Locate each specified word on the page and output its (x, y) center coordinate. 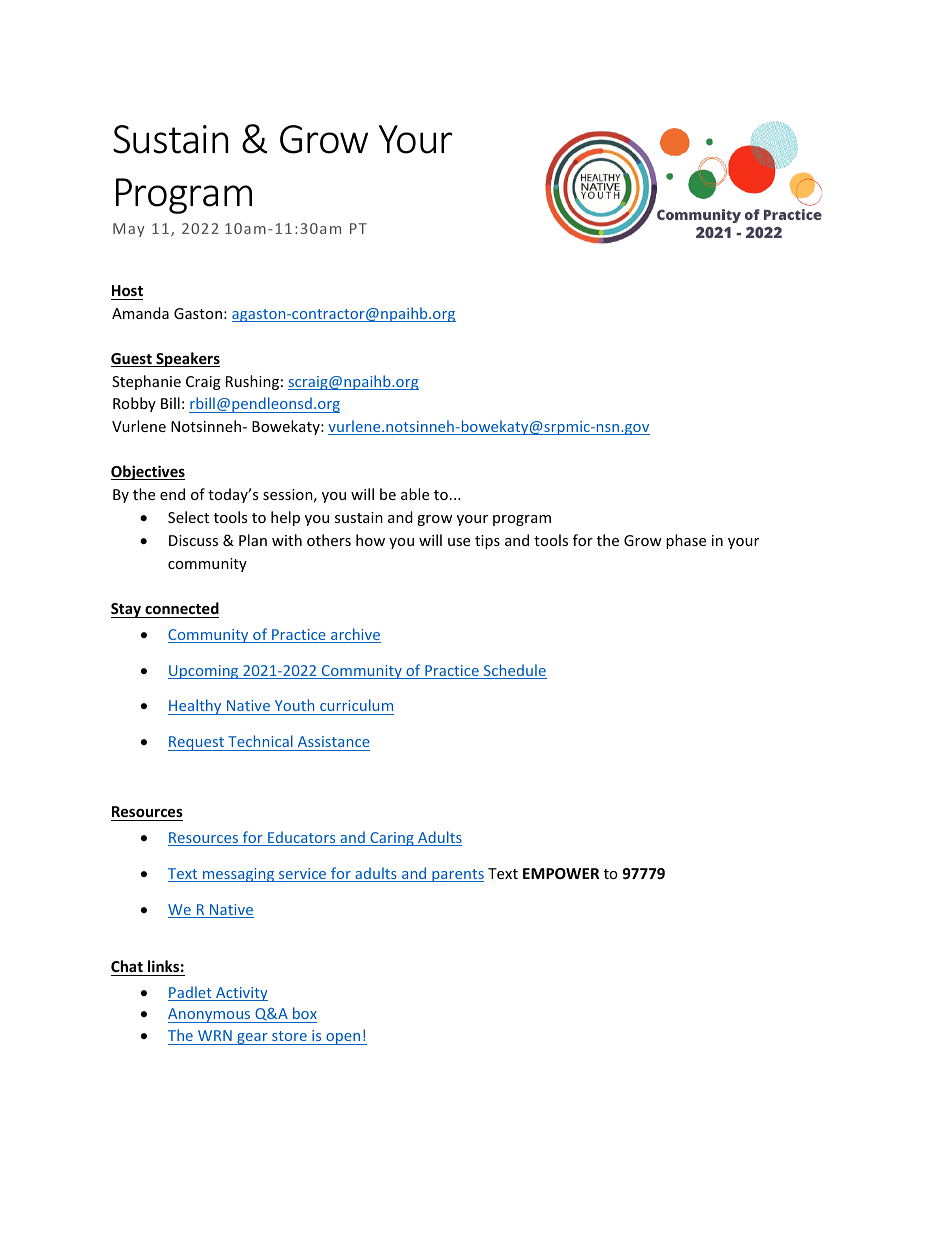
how (370, 540)
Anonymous (210, 1015)
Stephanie (146, 382)
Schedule (514, 671)
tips (487, 542)
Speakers (187, 359)
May (129, 230)
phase (686, 541)
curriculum (356, 707)
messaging (239, 875)
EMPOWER (561, 873)
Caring (392, 839)
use (459, 542)
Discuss (193, 540)
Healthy (196, 707)
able (415, 494)
